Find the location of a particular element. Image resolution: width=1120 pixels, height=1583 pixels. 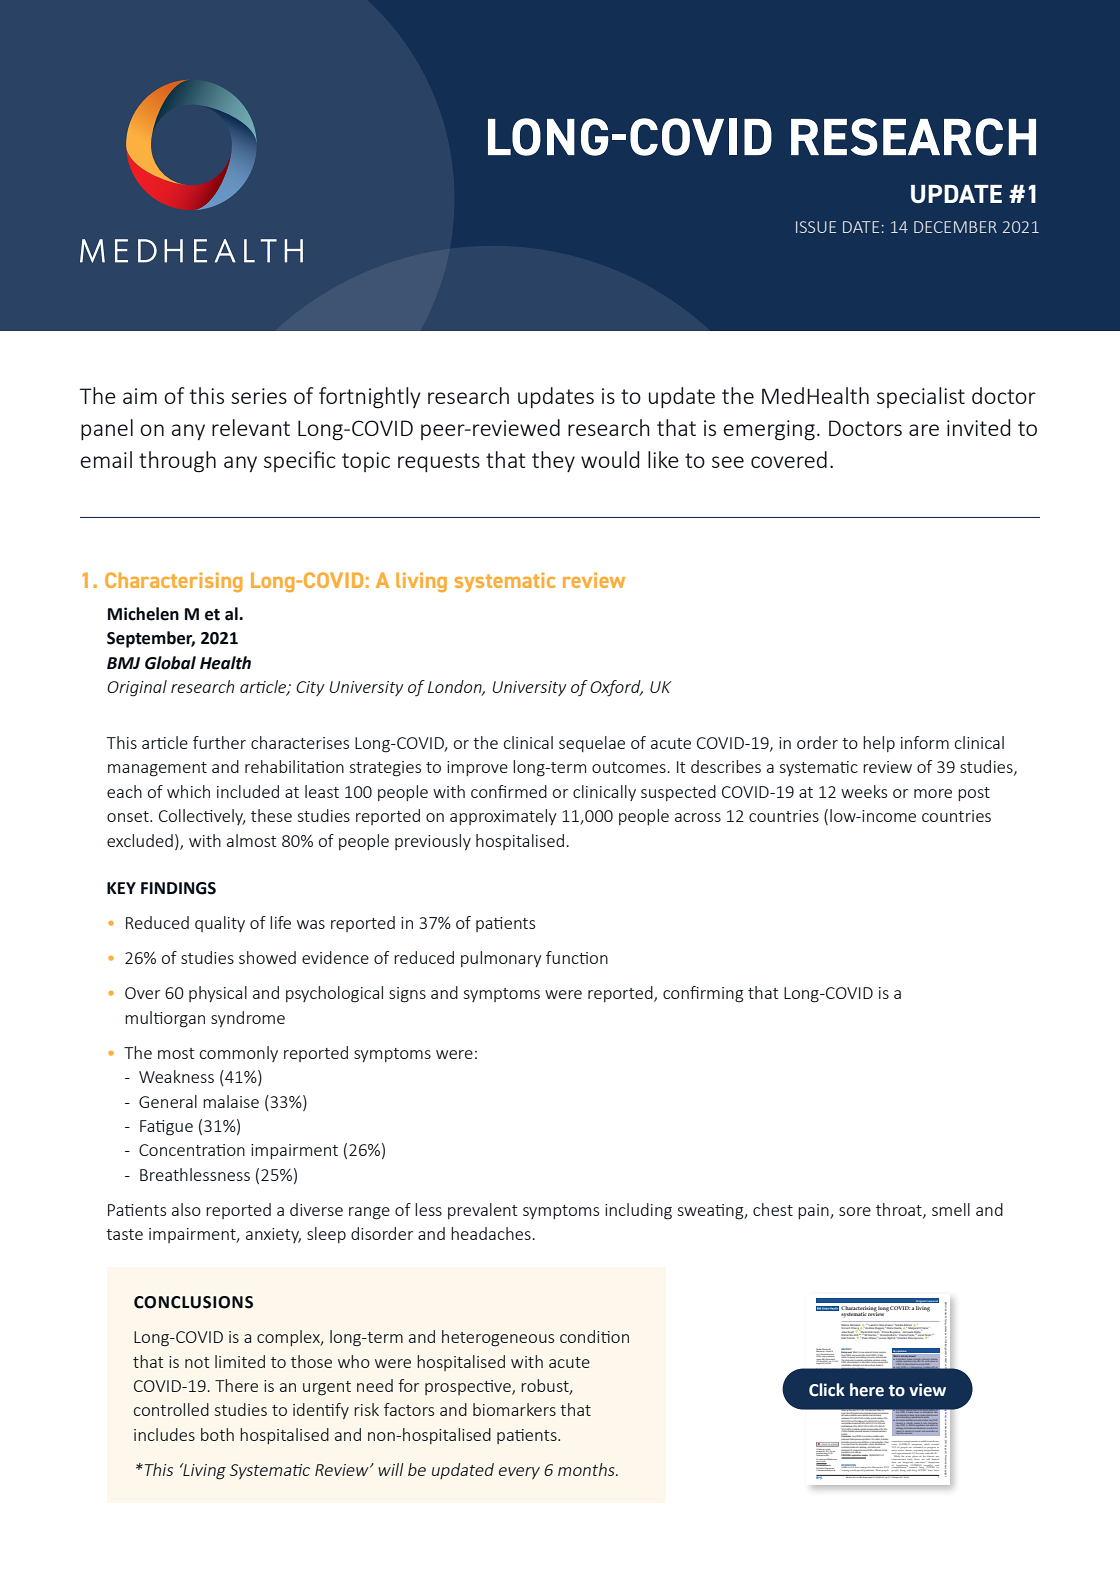

series is located at coordinates (259, 396).
